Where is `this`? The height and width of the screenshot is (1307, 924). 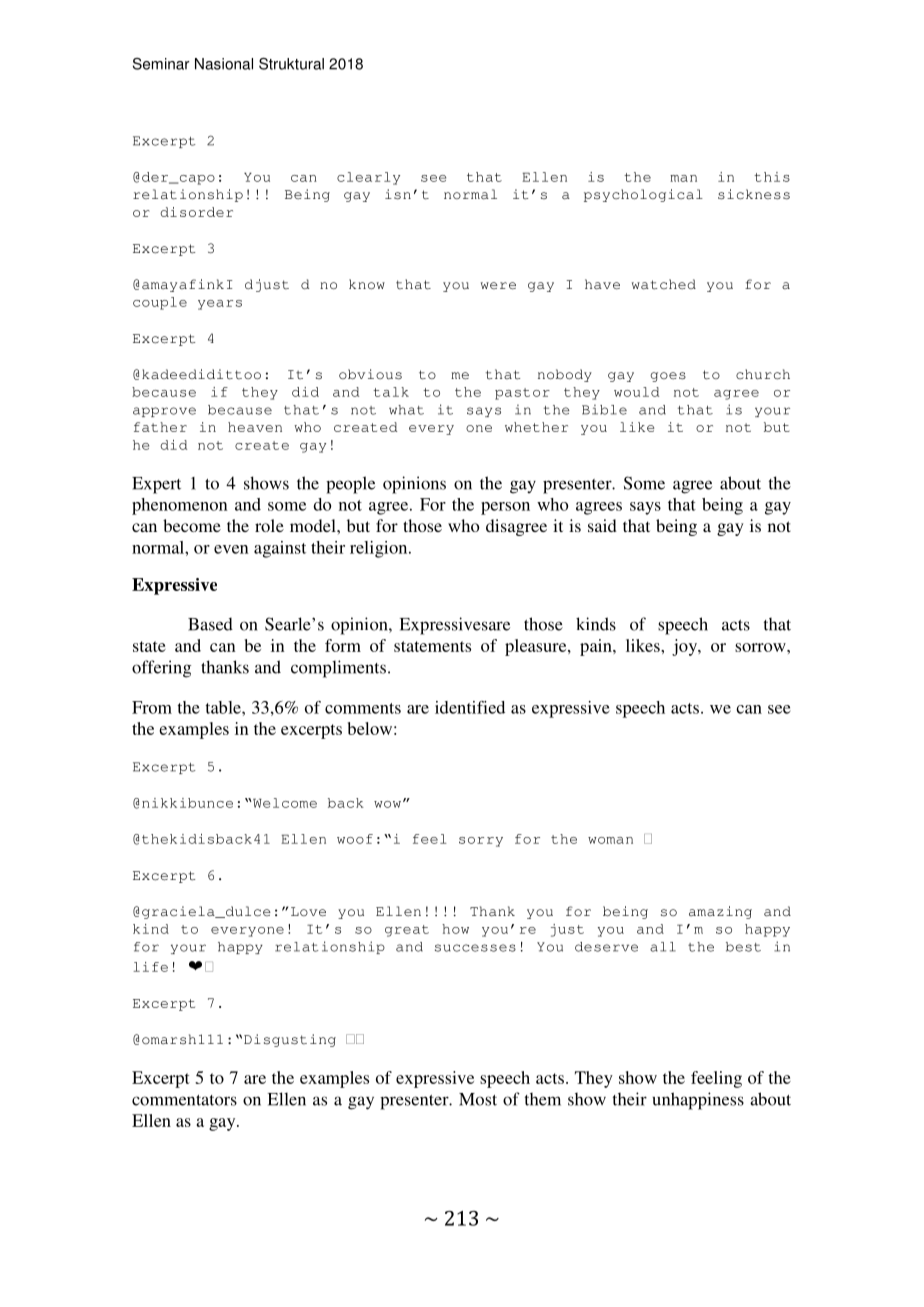 this is located at coordinates (772, 177).
